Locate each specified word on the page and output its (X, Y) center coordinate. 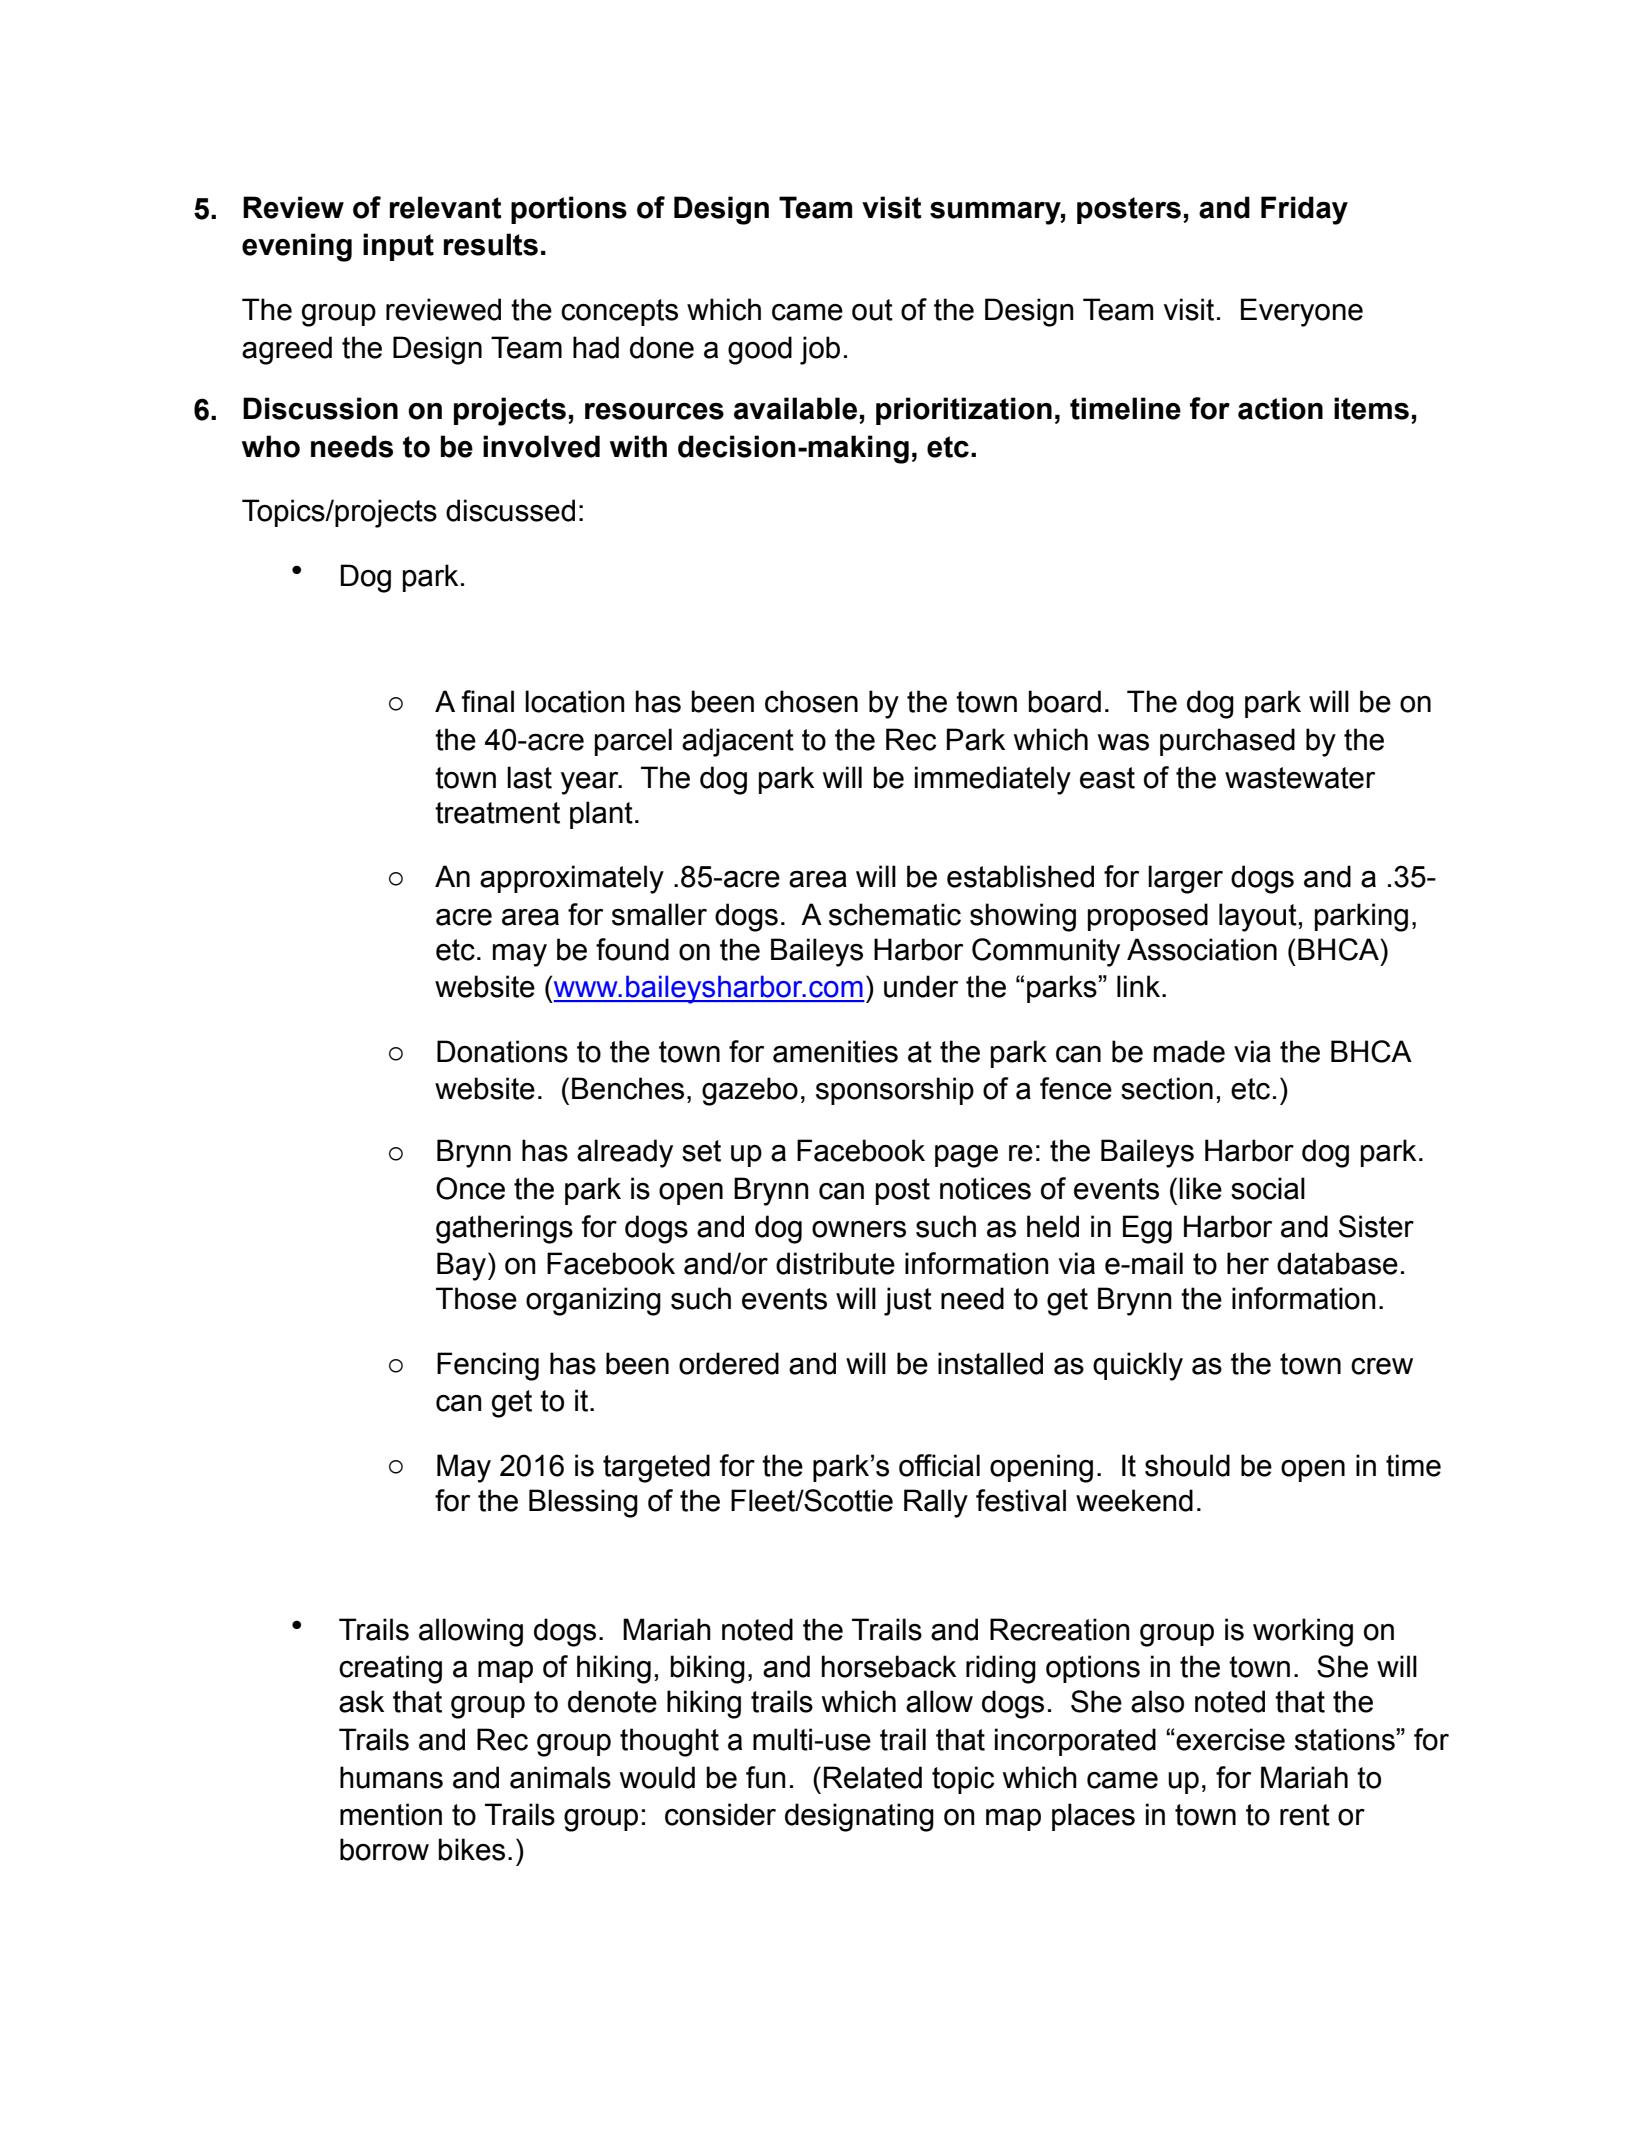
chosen (811, 701)
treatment (497, 813)
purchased (1227, 742)
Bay (463, 1266)
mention (391, 1814)
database (1337, 1263)
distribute (835, 1263)
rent (1305, 1815)
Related (873, 1777)
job (820, 350)
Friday (1304, 210)
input (398, 247)
